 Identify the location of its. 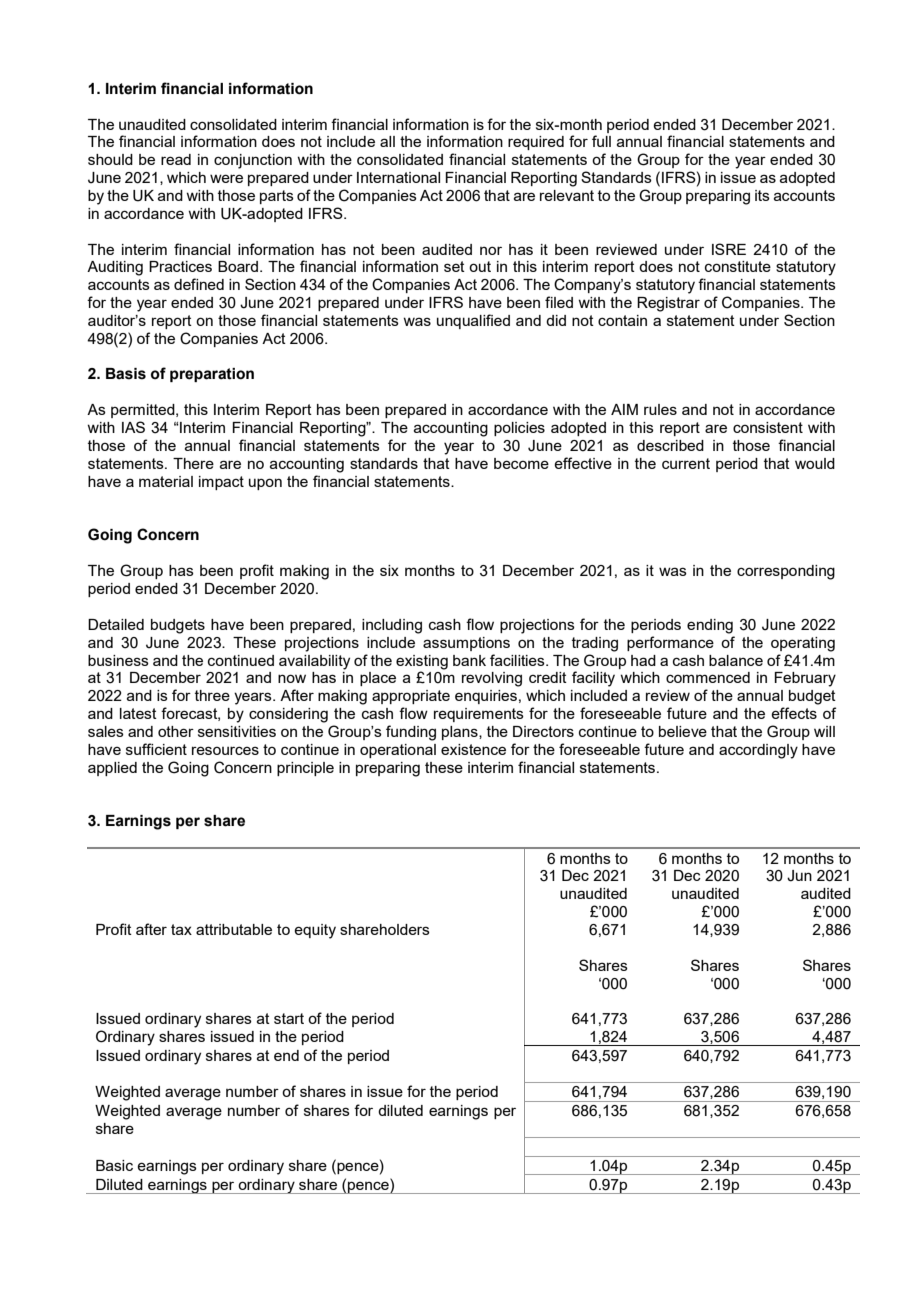
(762, 195).
